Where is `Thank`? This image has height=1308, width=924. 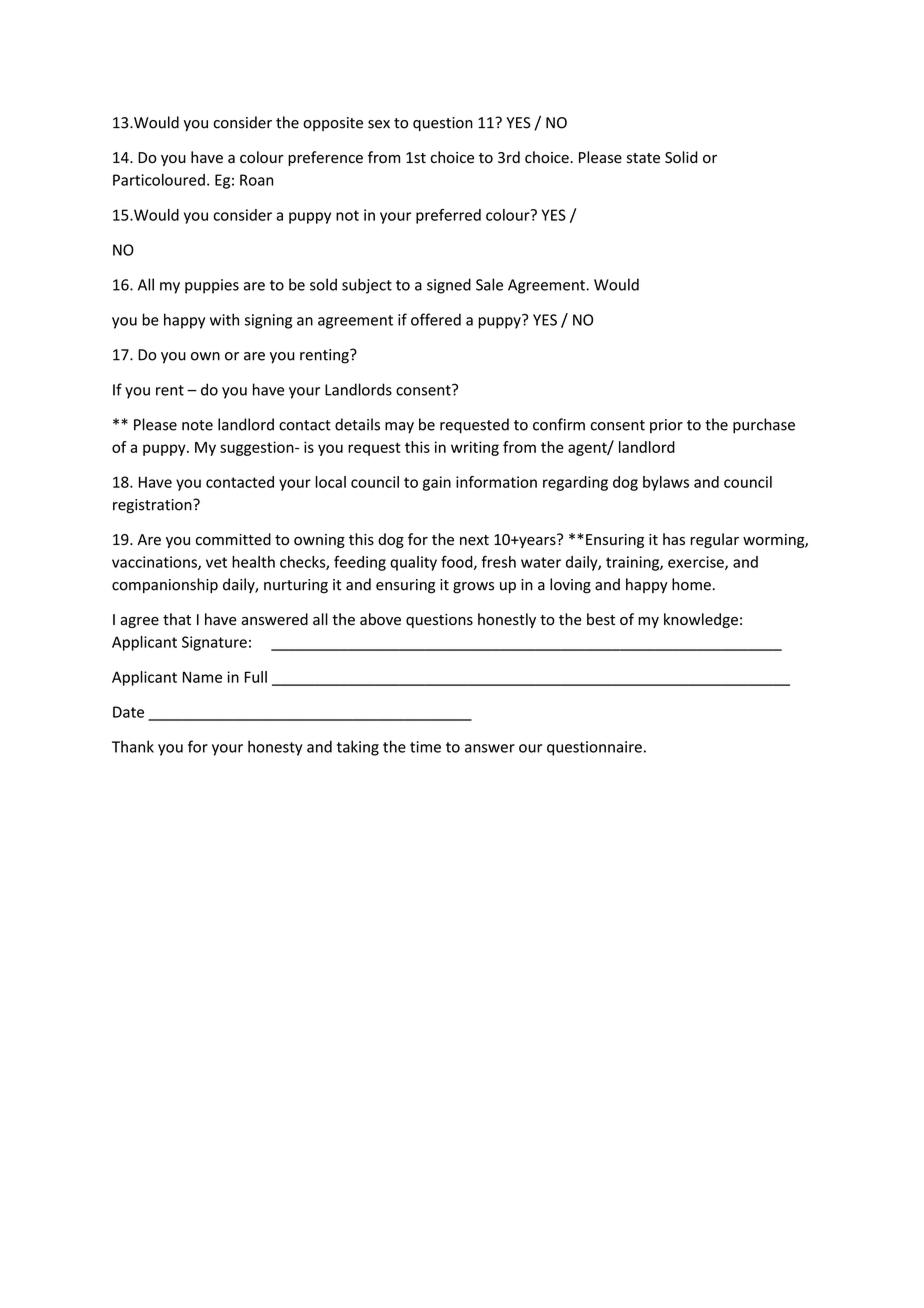 Thank is located at coordinates (133, 746).
